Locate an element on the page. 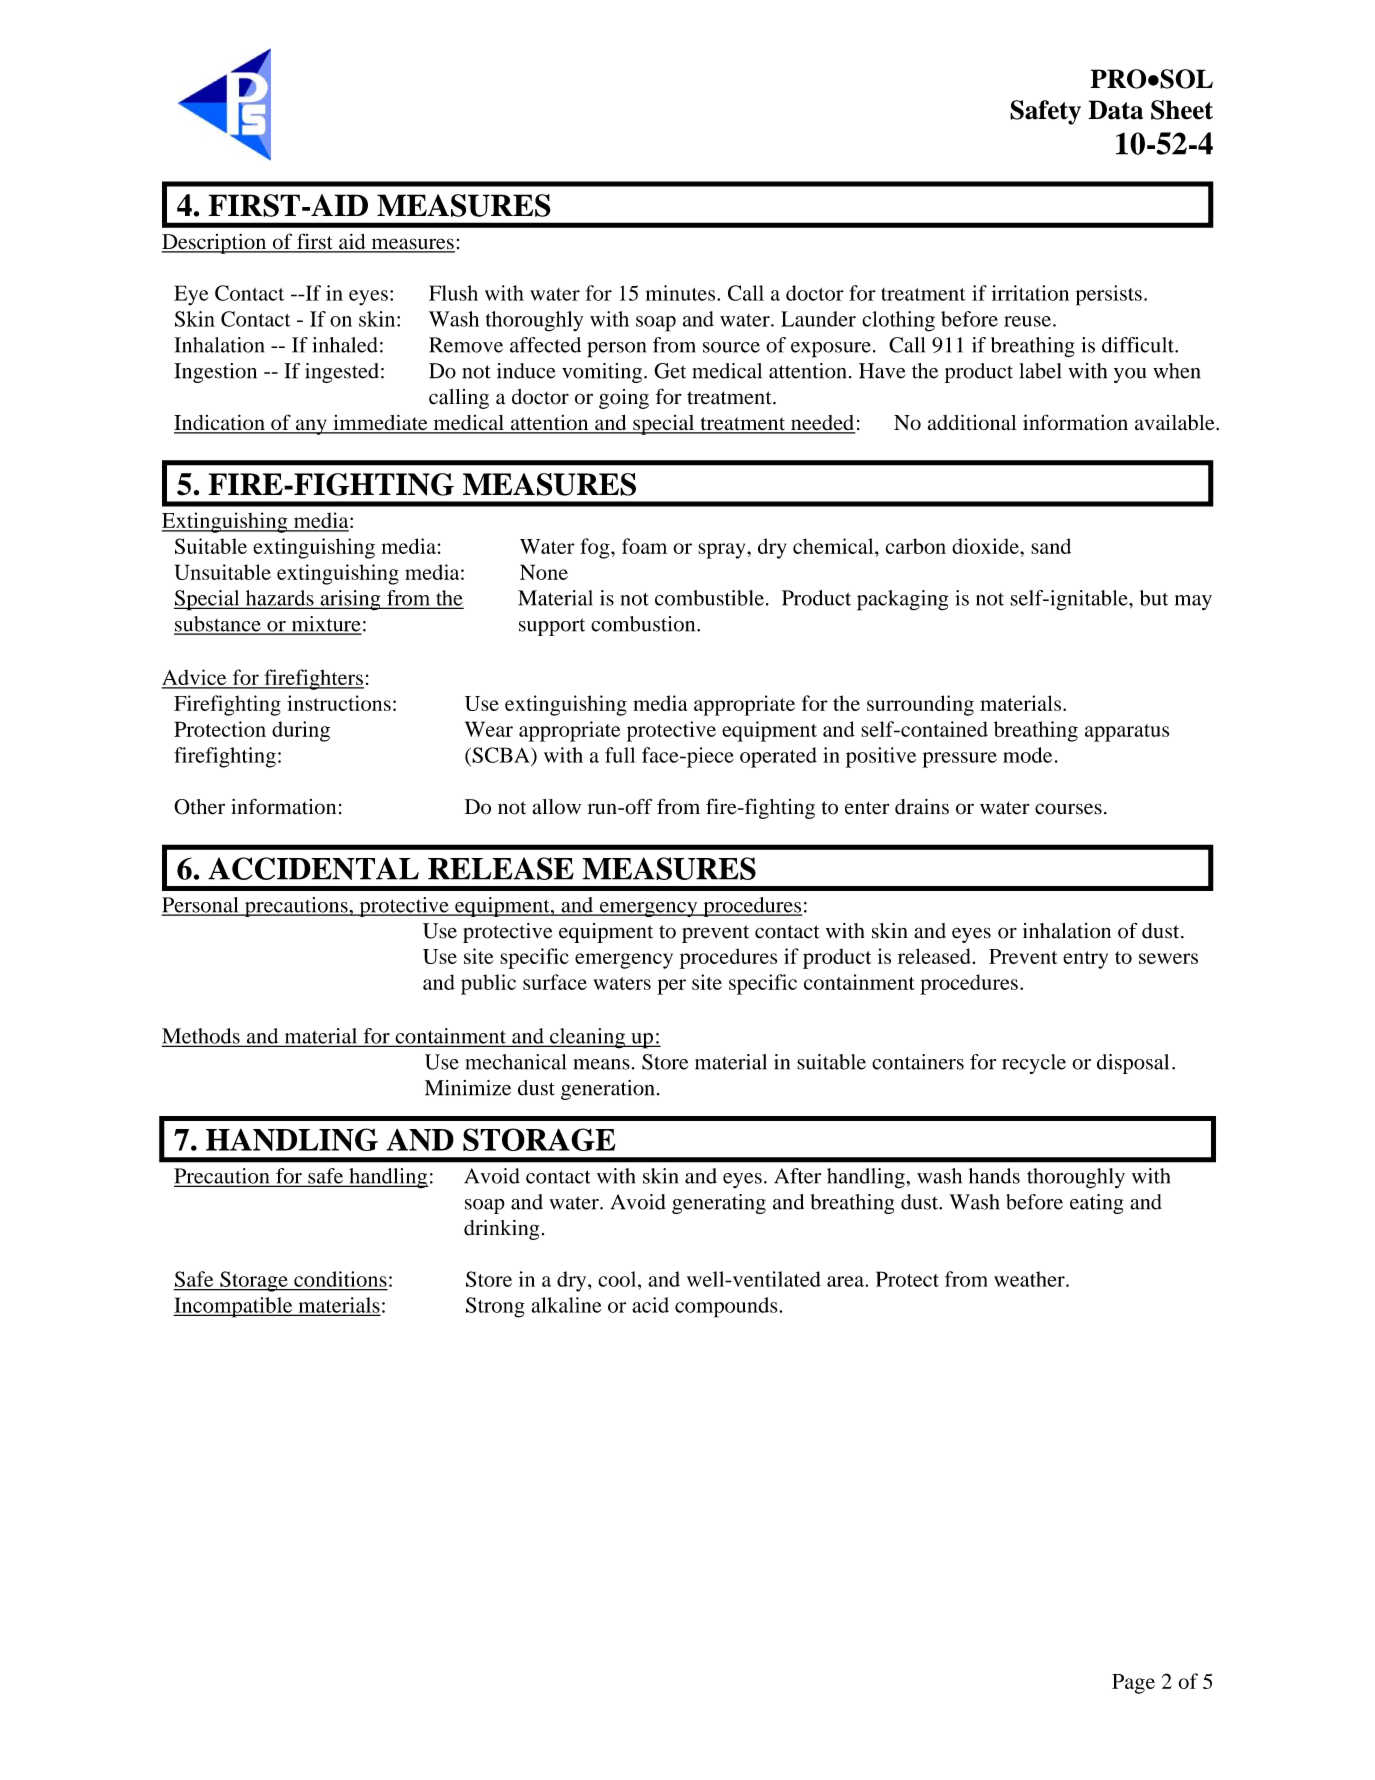 The width and height of the page is (1375, 1780). Description is located at coordinates (215, 243).
